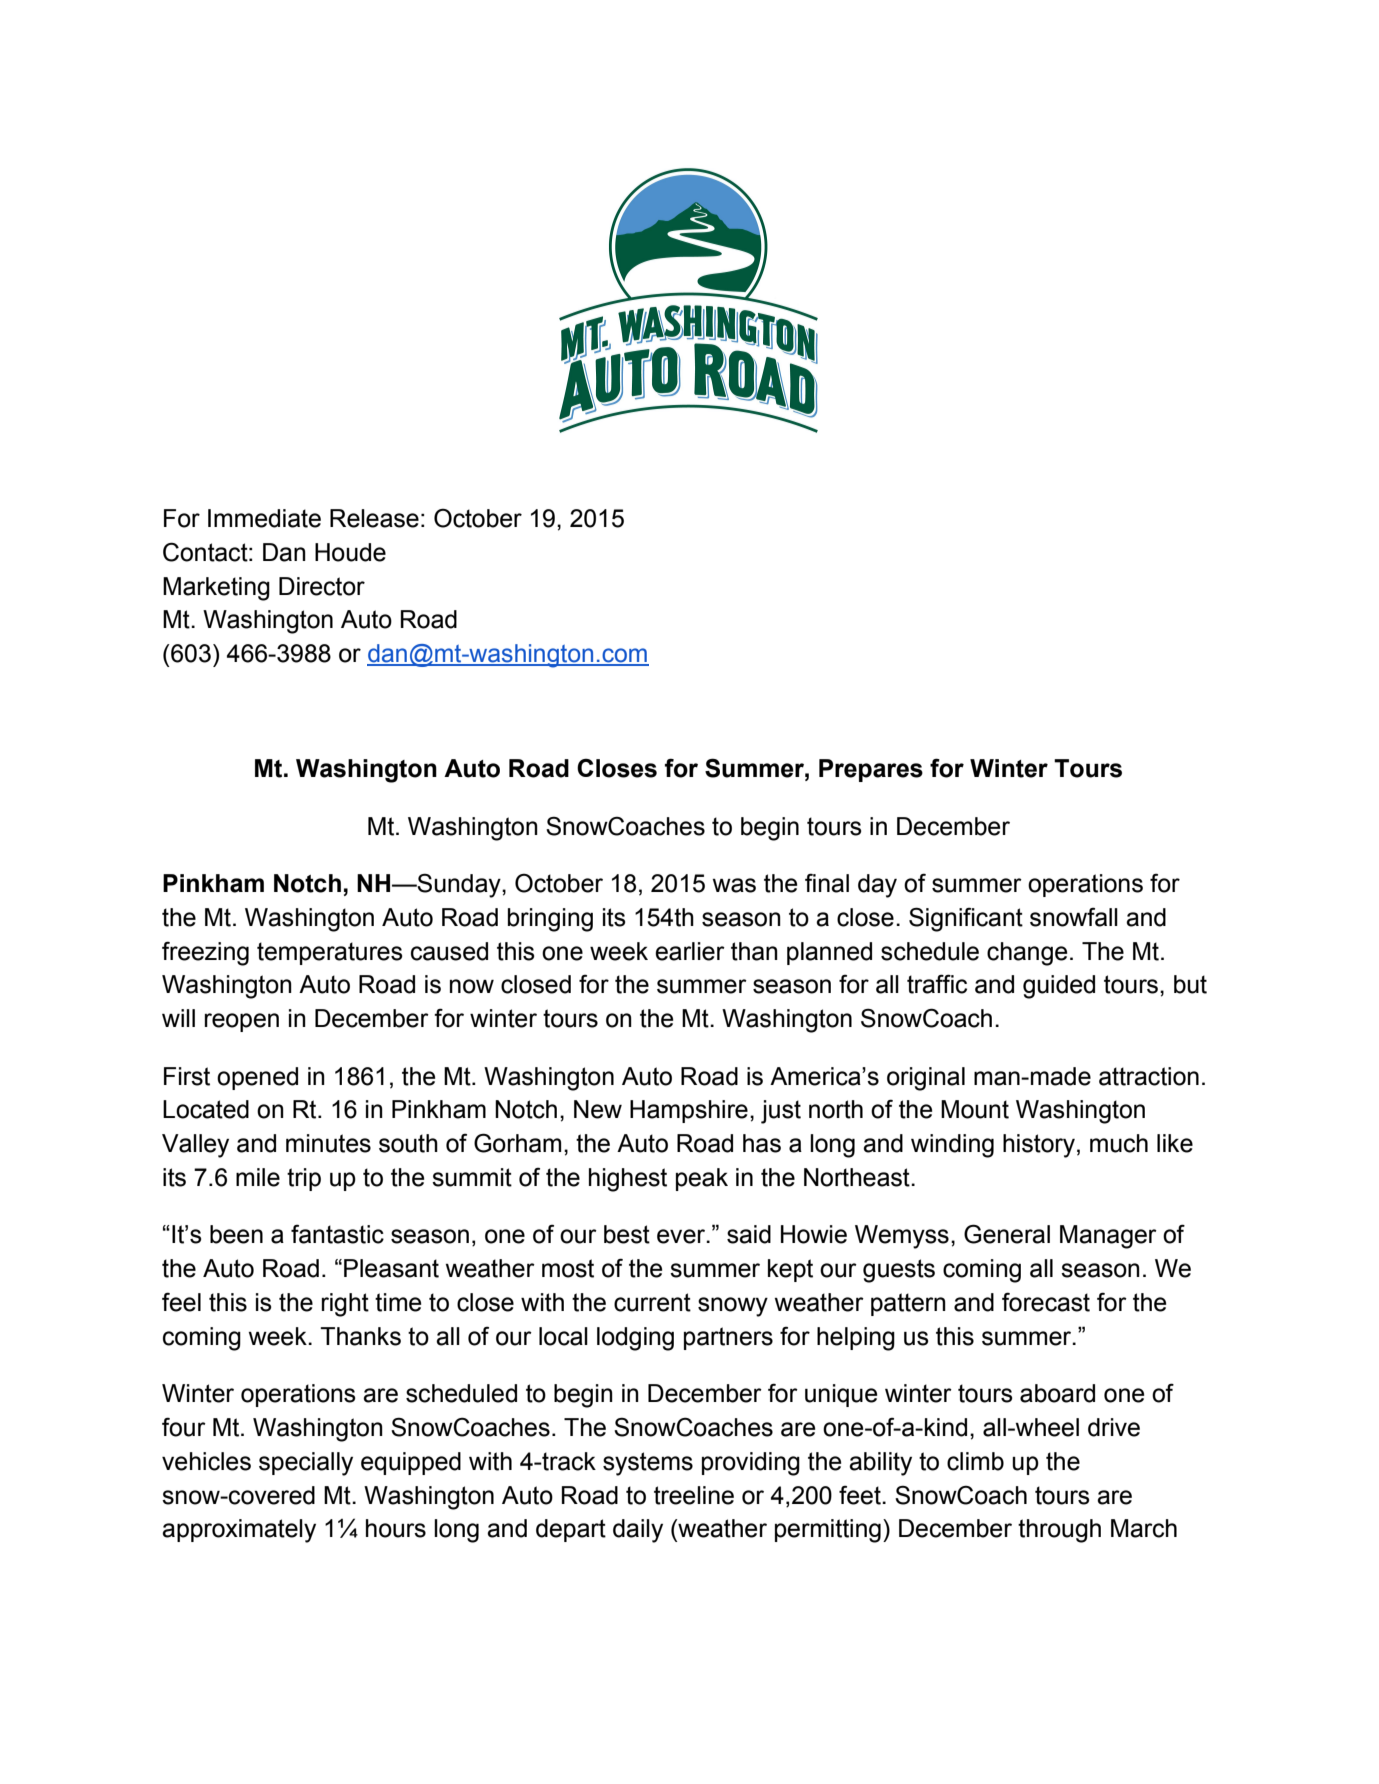 The width and height of the screenshot is (1379, 1784). What do you see at coordinates (827, 883) in the screenshot?
I see `final` at bounding box center [827, 883].
